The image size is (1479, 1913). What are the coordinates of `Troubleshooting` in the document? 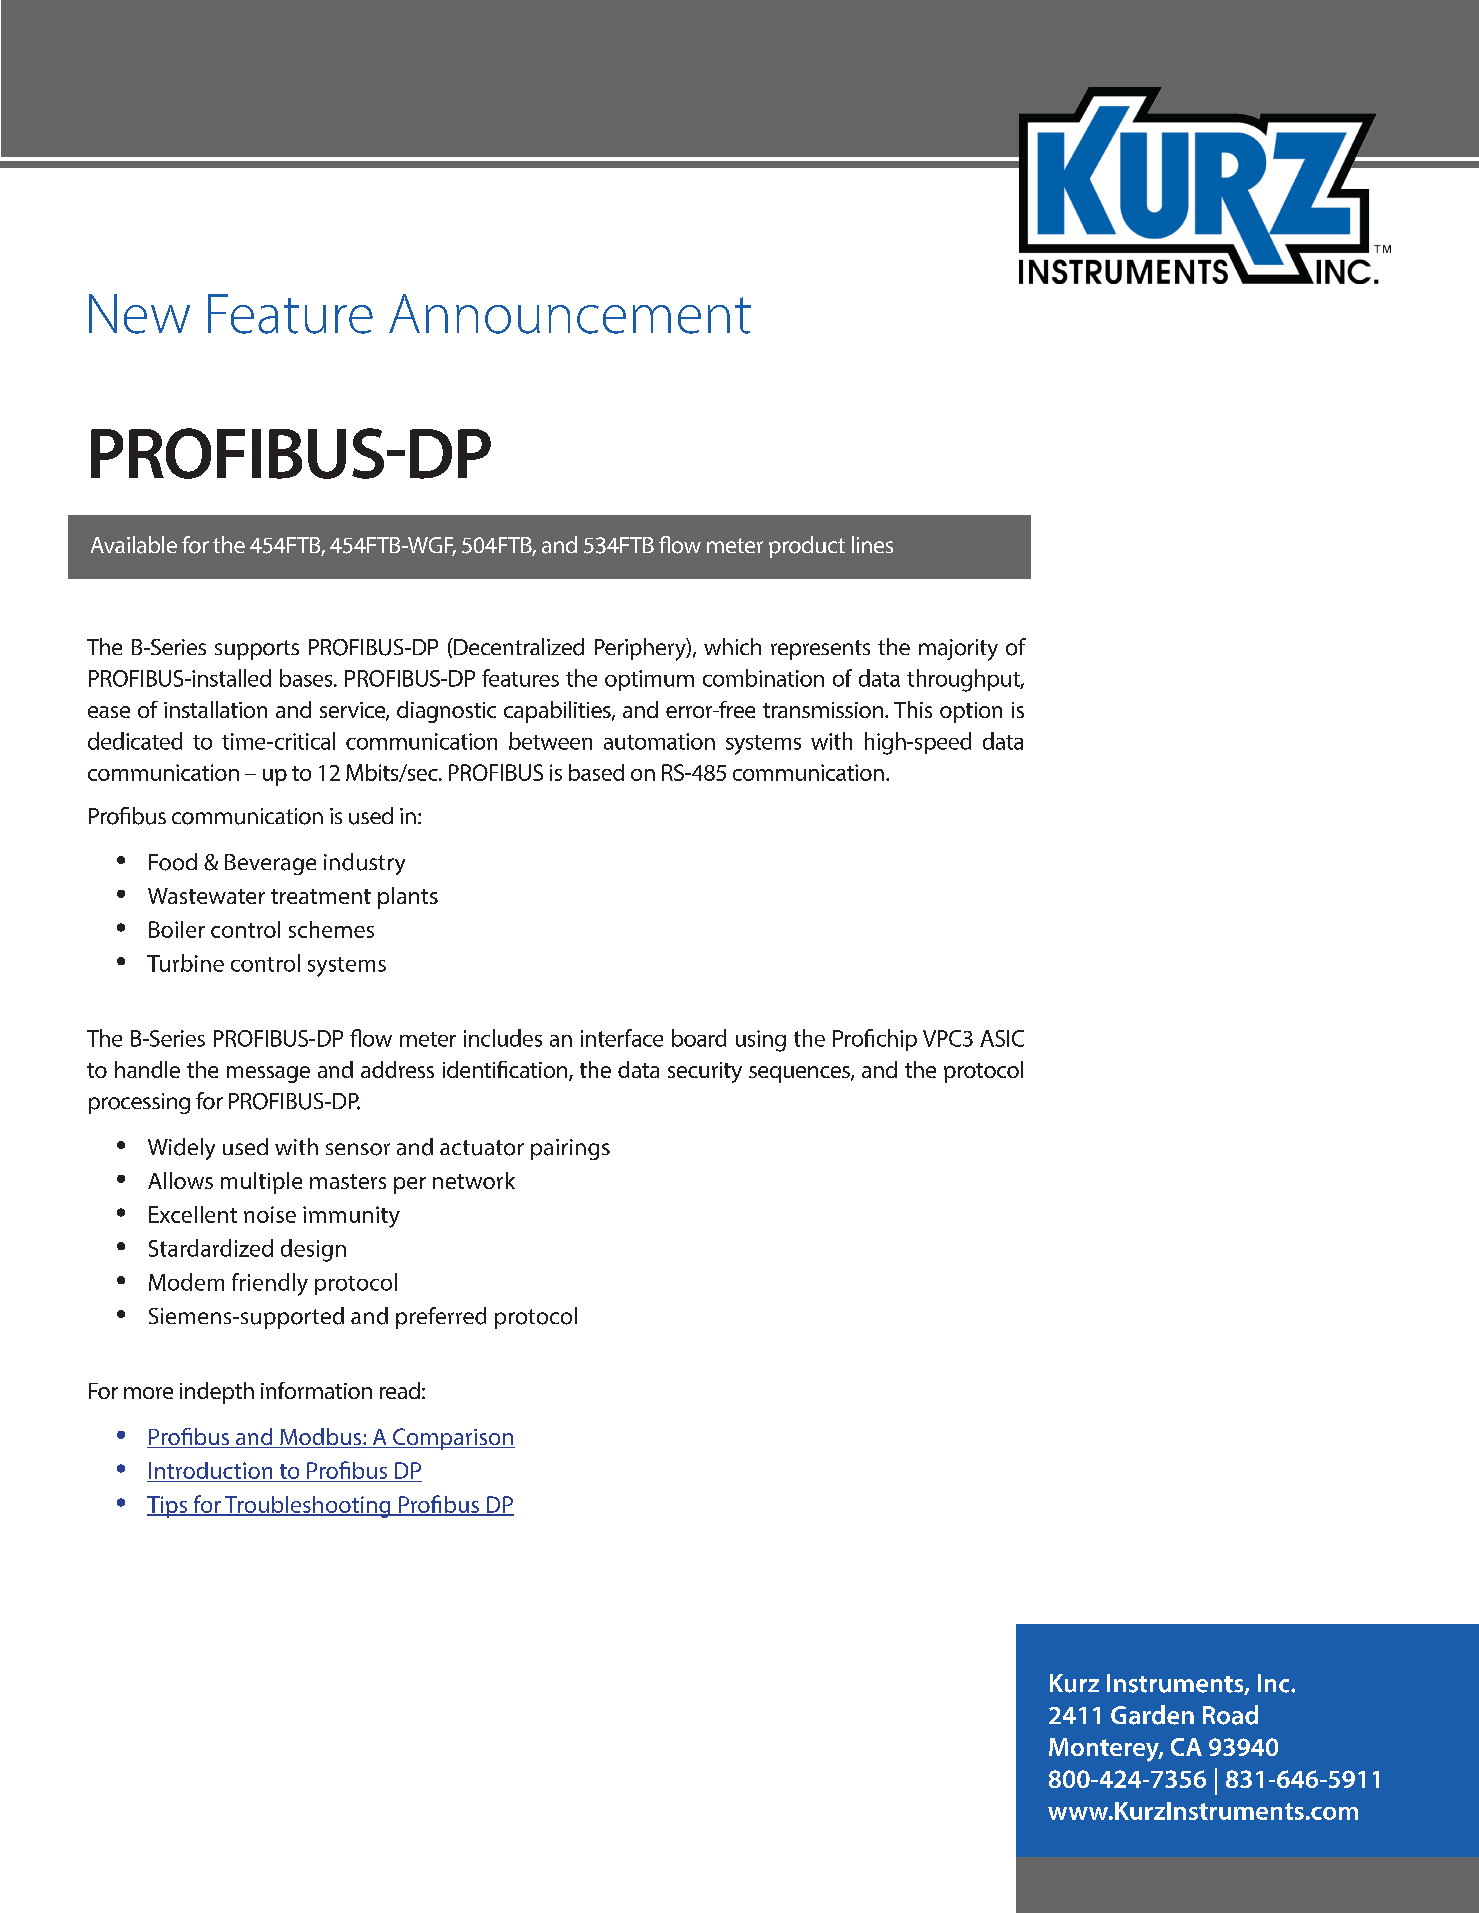 It's located at (308, 1507).
